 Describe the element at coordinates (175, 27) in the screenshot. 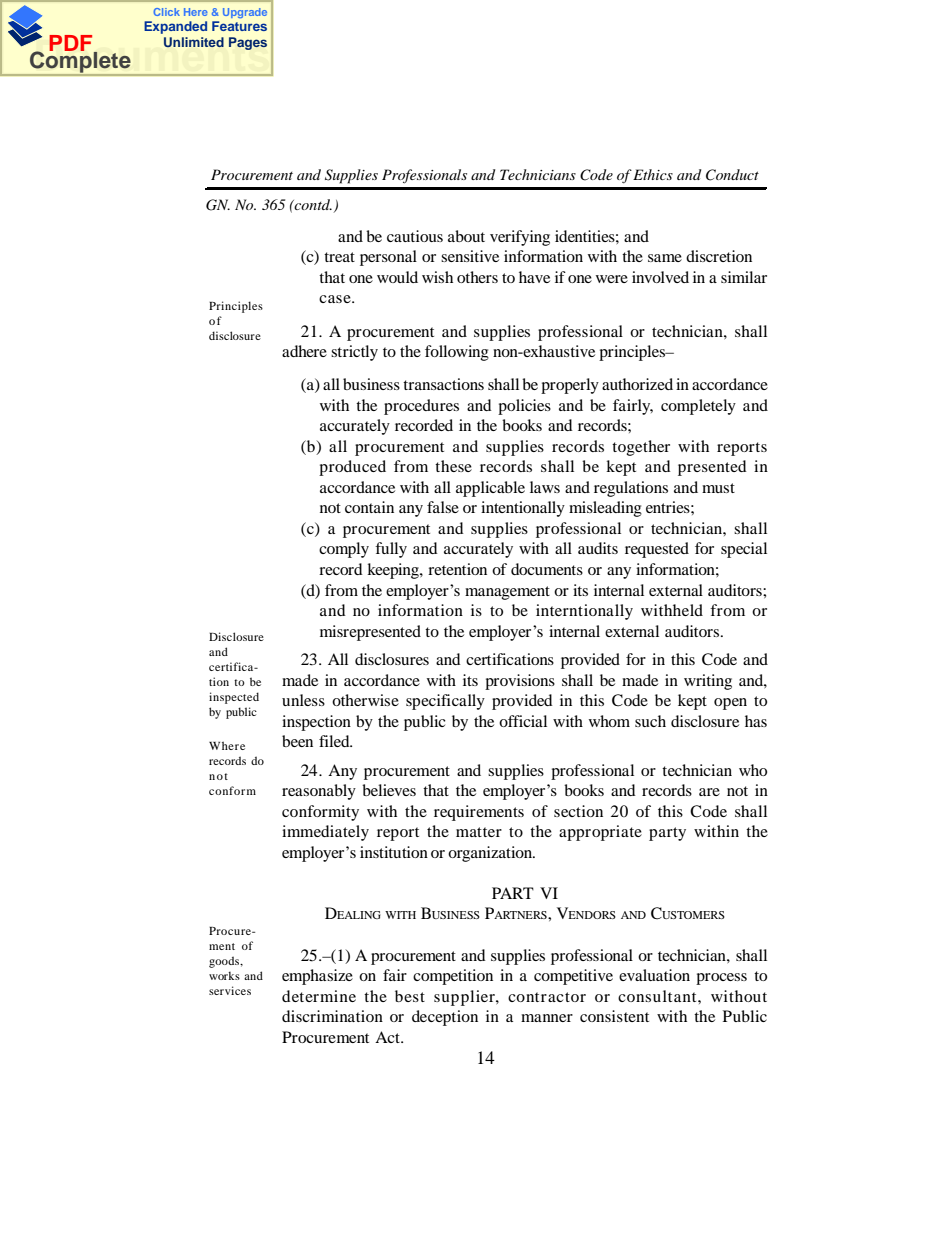

I see `Expanded` at that location.
